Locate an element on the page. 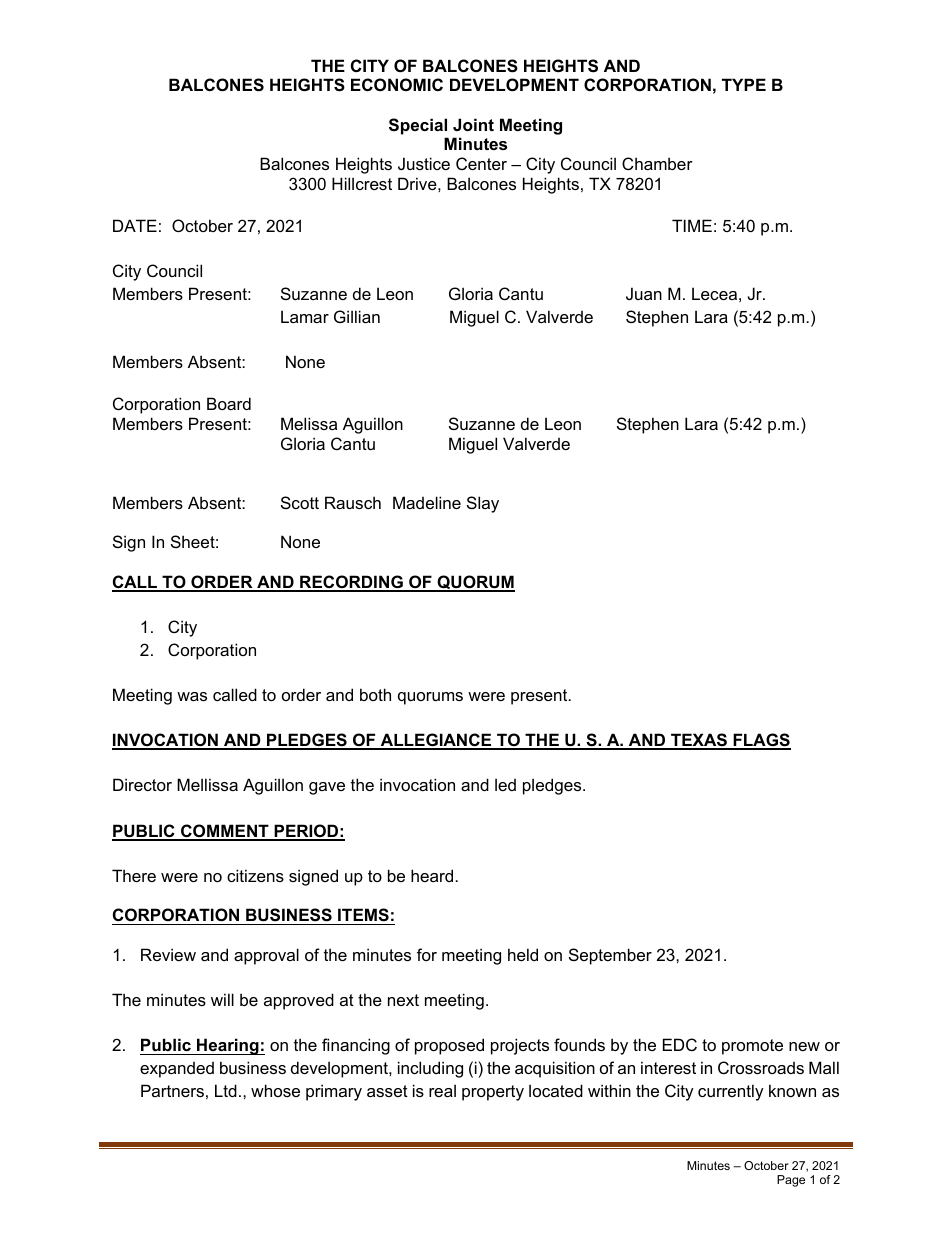  DATE is located at coordinates (135, 225).
